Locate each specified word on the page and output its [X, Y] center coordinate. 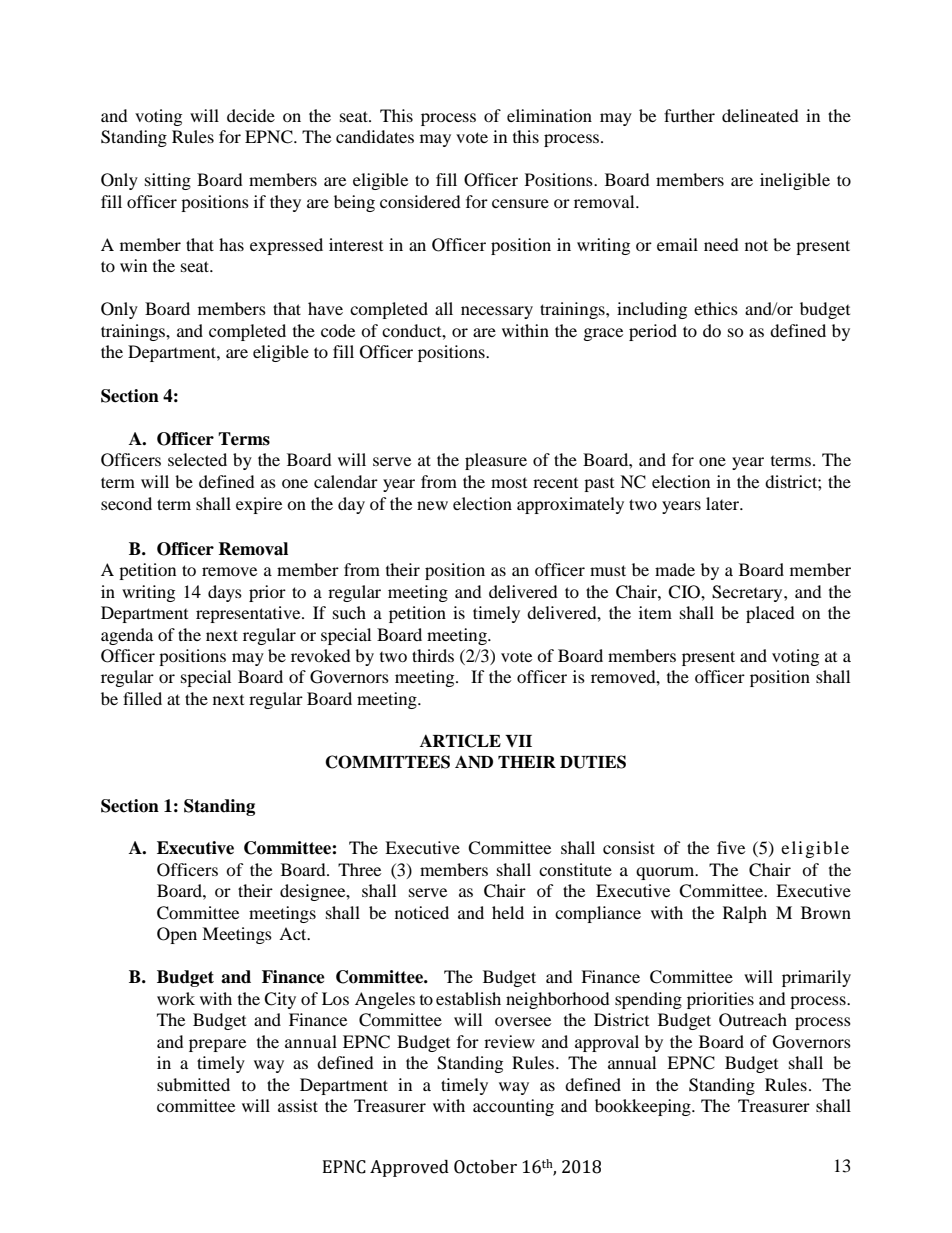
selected [197, 459]
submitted [193, 1084]
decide [251, 115]
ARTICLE [460, 741]
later [724, 503]
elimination [549, 115]
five [731, 847]
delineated [760, 115]
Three [359, 869]
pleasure [496, 461]
